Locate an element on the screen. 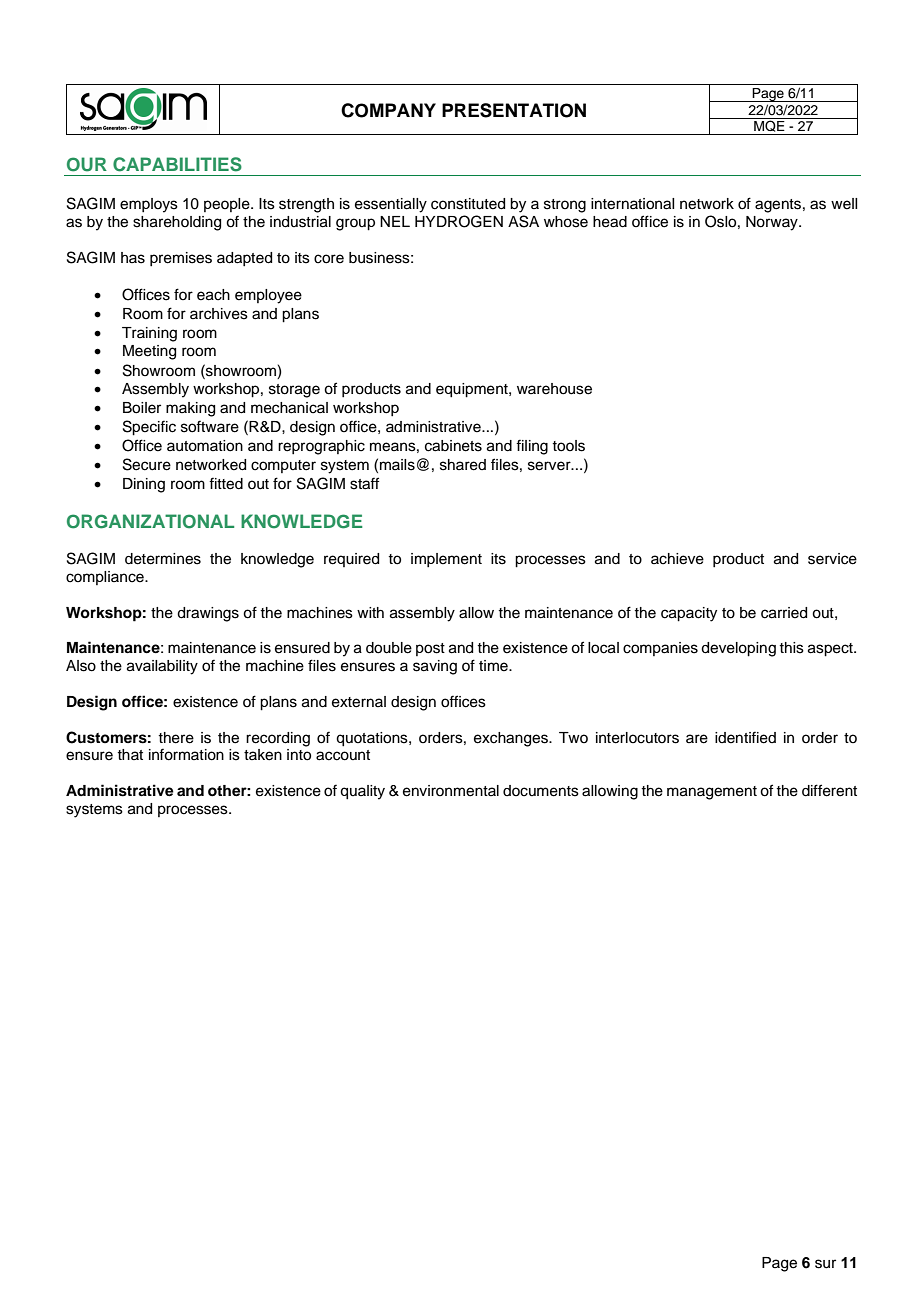 This screenshot has height=1308, width=924. Norway is located at coordinates (773, 223).
